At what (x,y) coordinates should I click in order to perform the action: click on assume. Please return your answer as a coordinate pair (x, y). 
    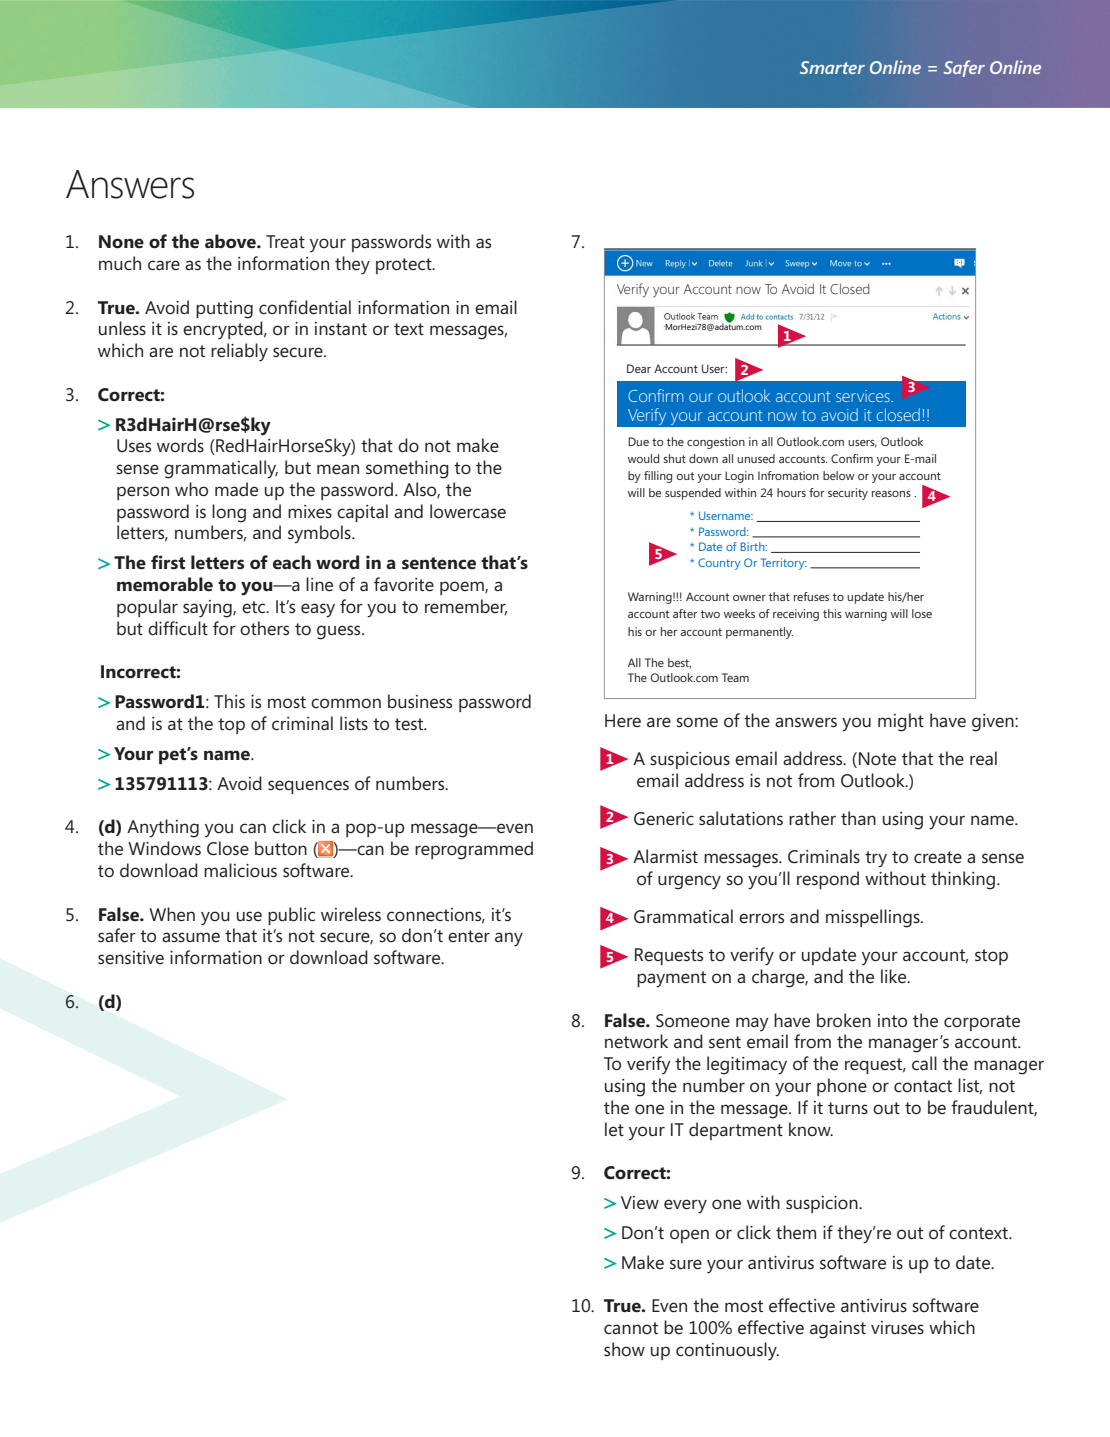
    Looking at the image, I should click on (191, 937).
